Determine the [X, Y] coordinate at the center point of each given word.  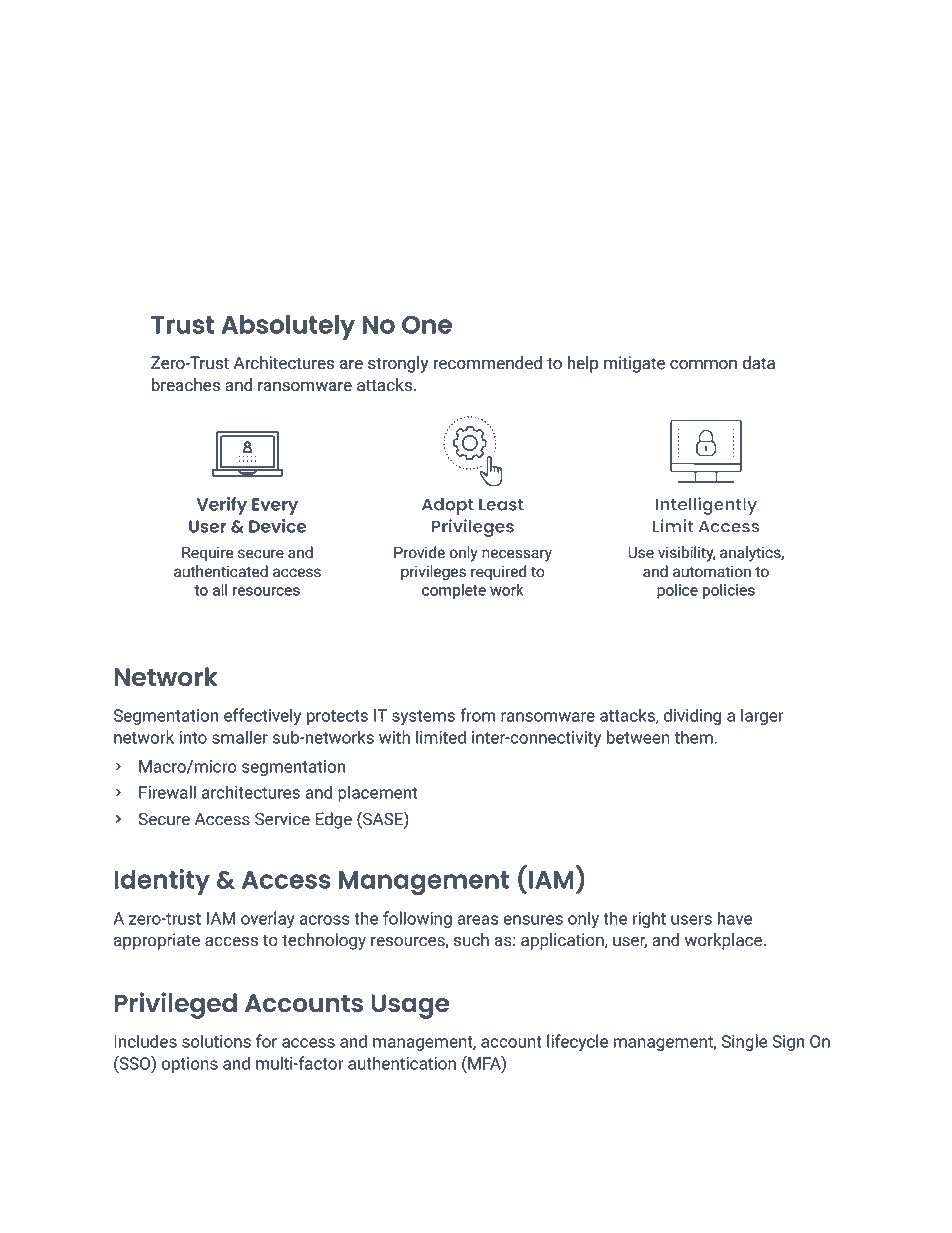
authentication [402, 1063]
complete [454, 591]
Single [744, 1042]
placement [377, 793]
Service [282, 819]
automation [712, 571]
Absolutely [288, 327]
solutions [216, 1041]
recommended [488, 363]
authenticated [221, 571]
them [694, 737]
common [703, 365]
